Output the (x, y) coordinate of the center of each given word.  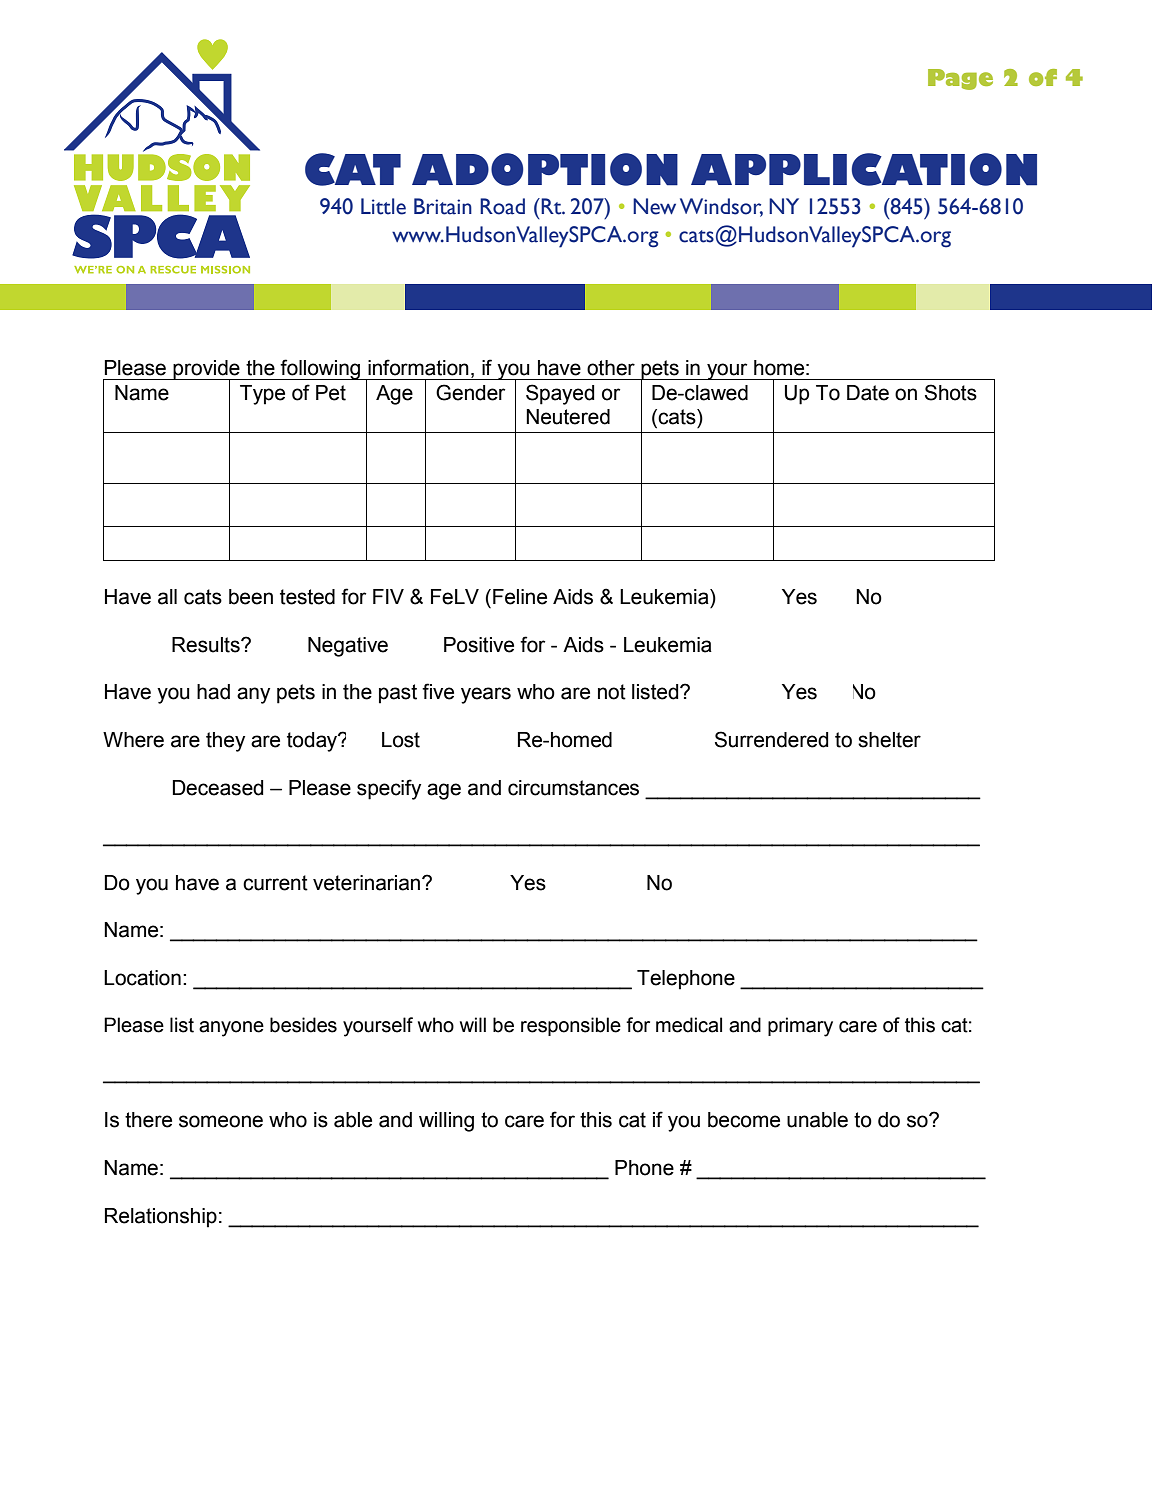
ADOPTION (545, 169)
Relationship (161, 1218)
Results (207, 645)
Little (383, 206)
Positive (479, 645)
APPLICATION (864, 169)
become (744, 1120)
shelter (889, 740)
